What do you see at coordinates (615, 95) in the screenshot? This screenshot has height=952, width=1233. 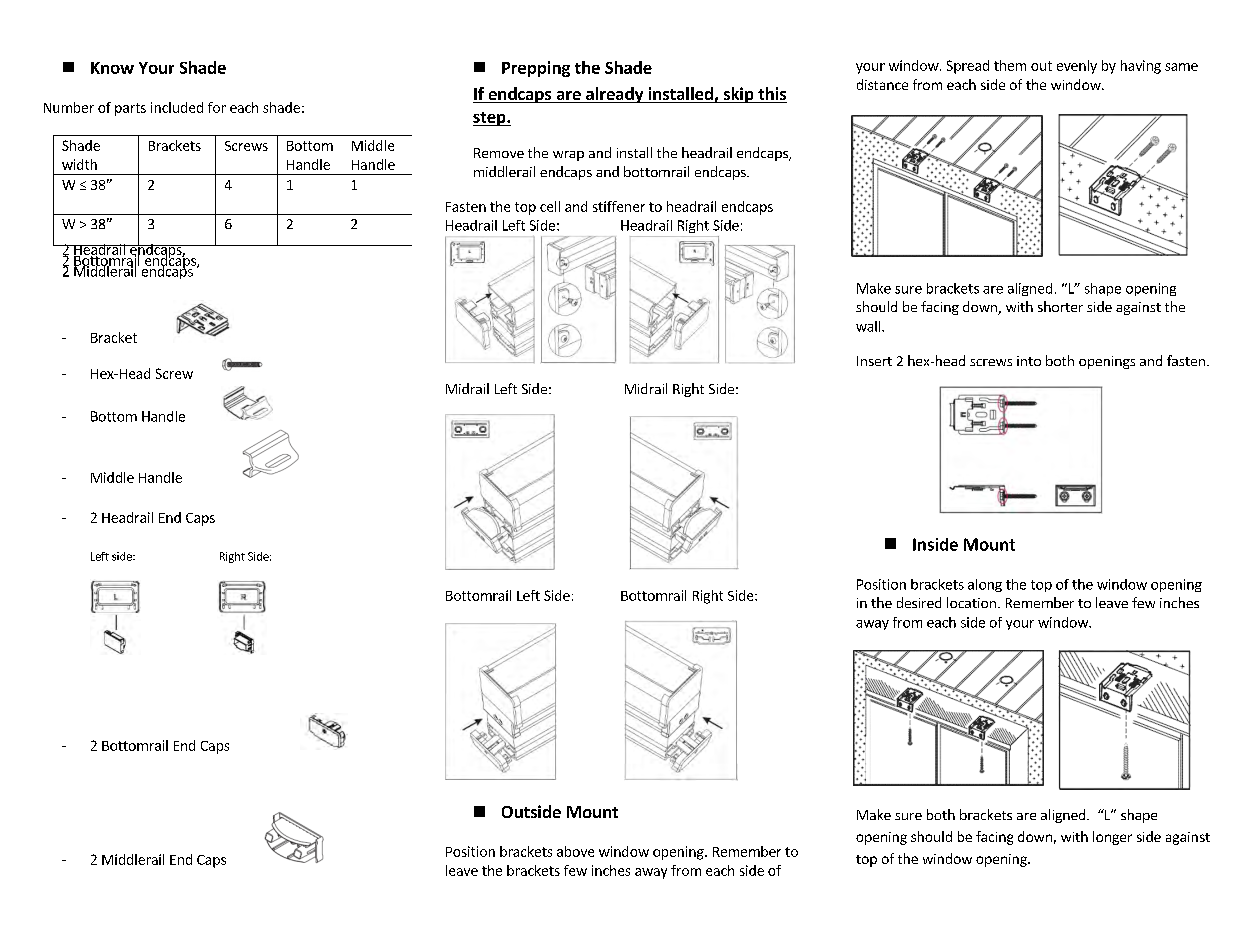 I see `already` at bounding box center [615, 95].
